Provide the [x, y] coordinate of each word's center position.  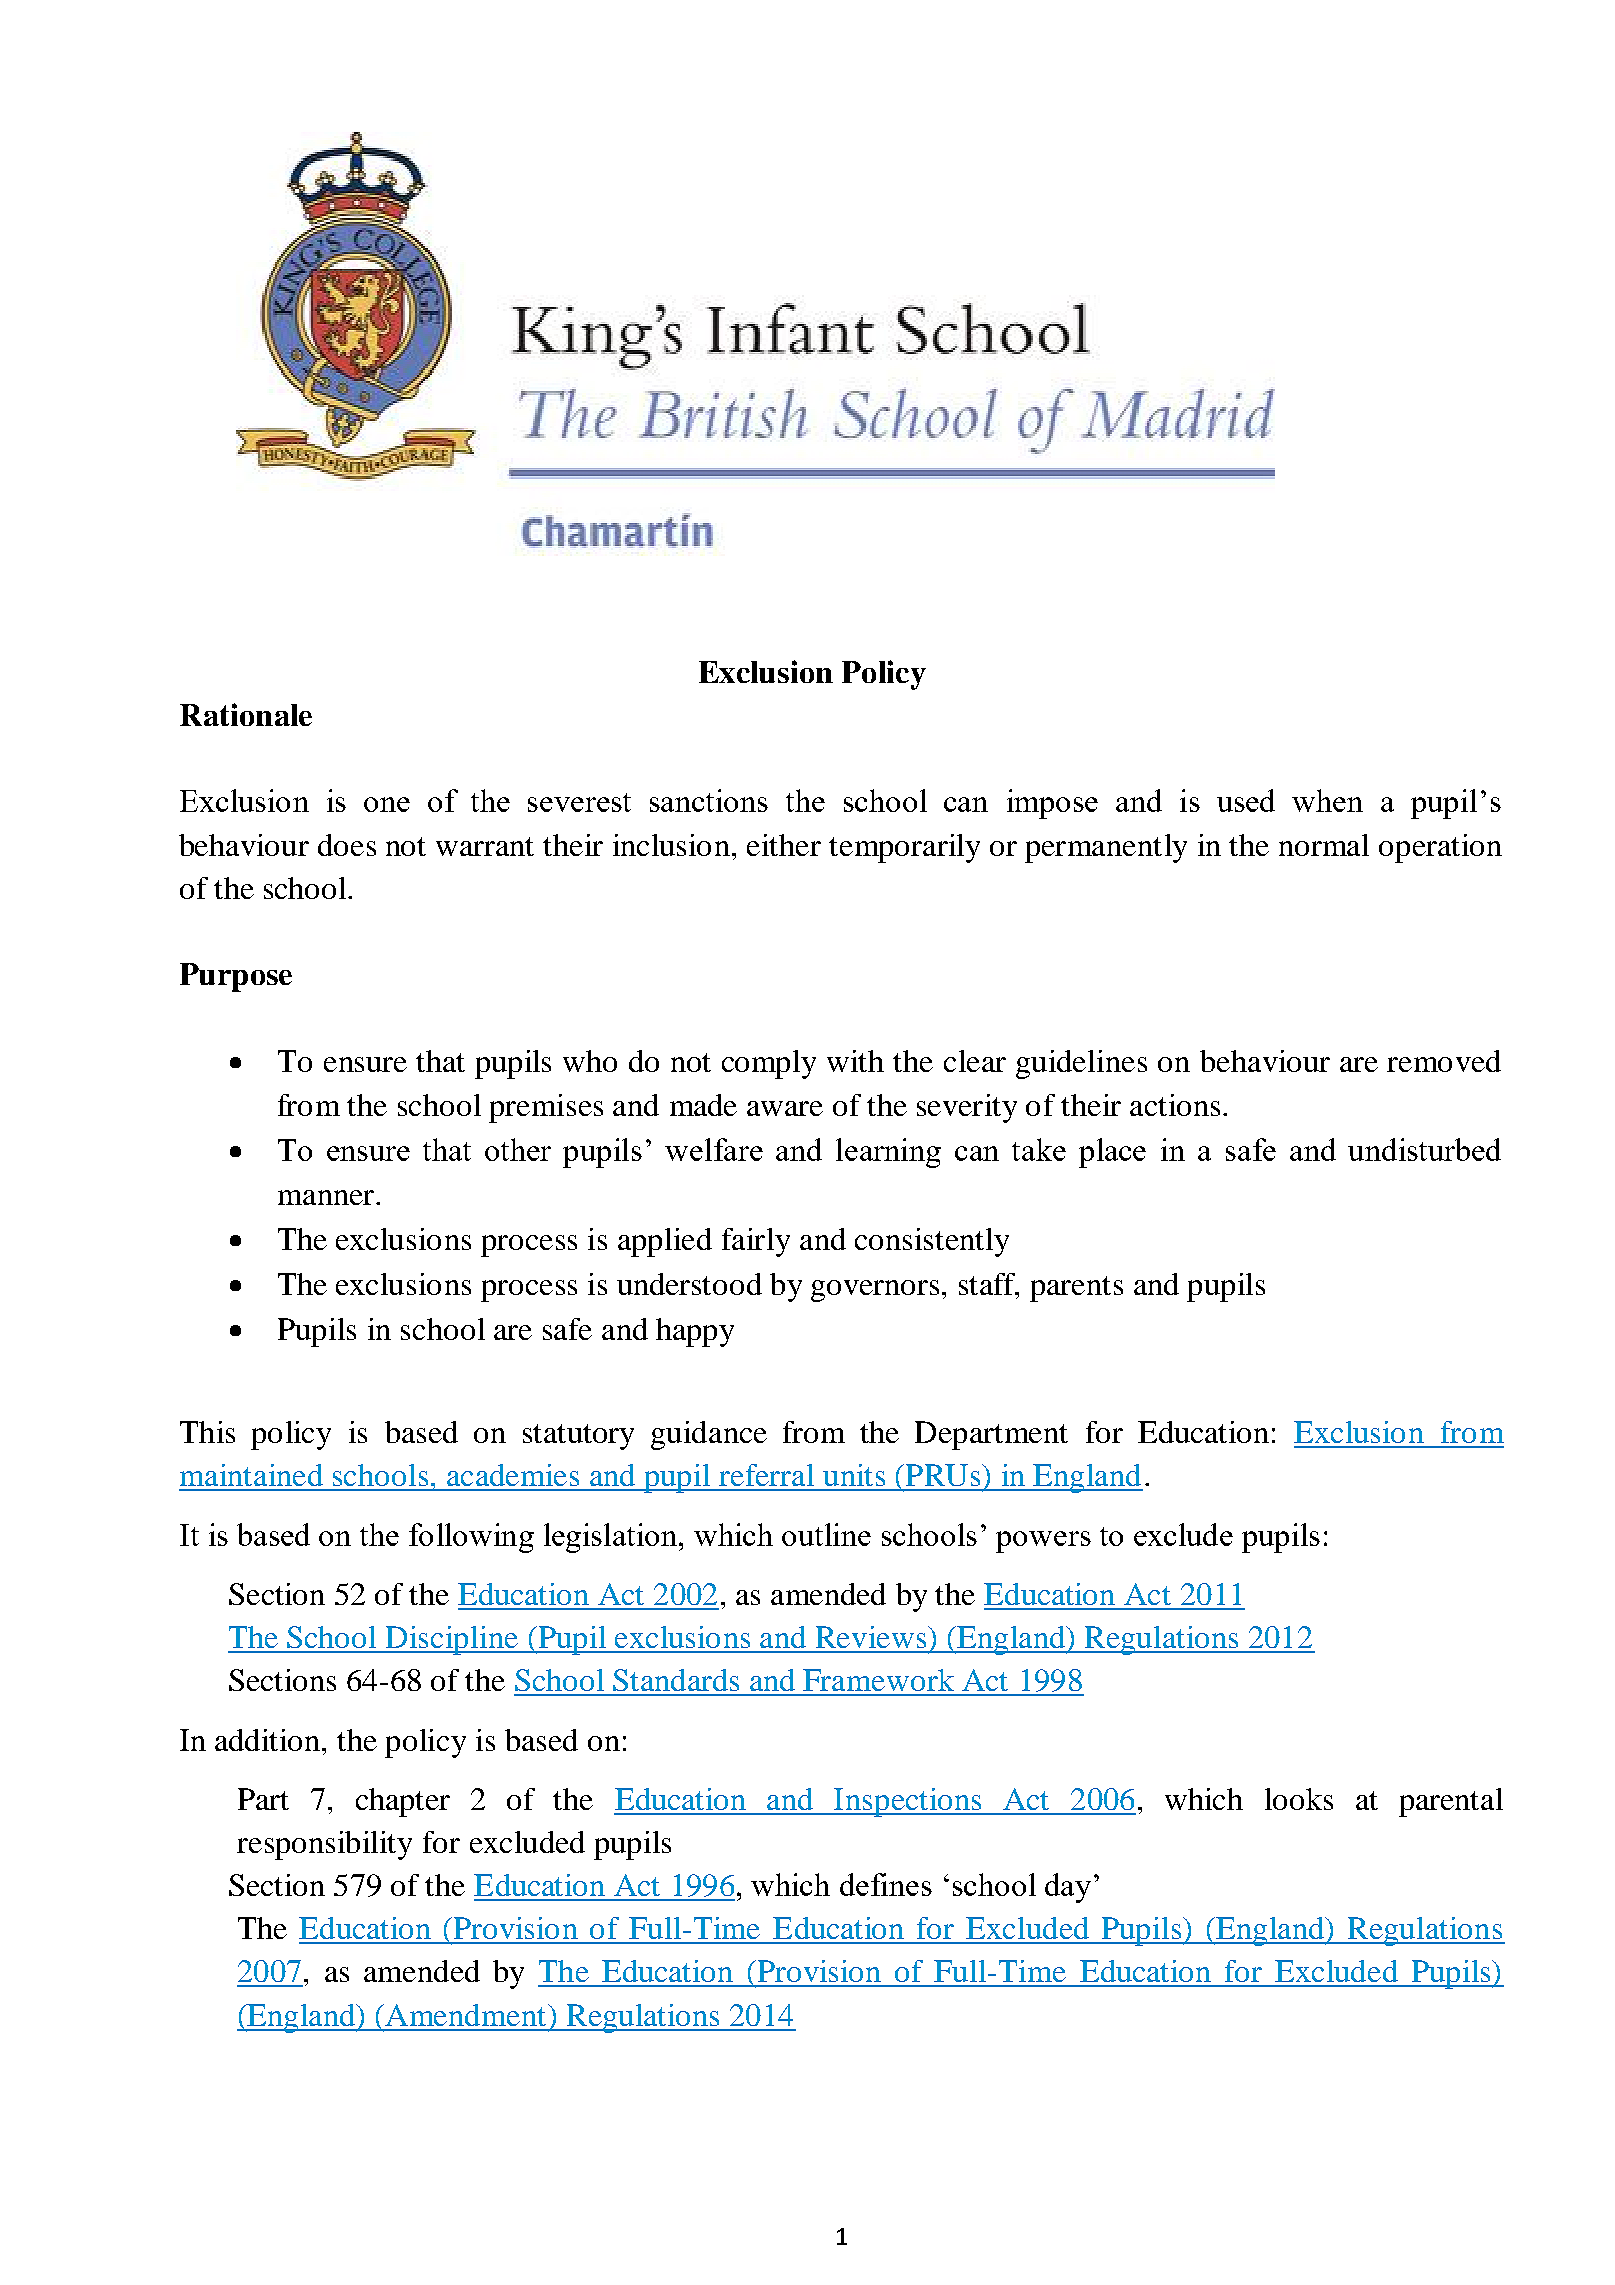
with [855, 1061]
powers [1043, 1542]
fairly [756, 1242]
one [387, 804]
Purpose [236, 977]
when [1327, 800]
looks [1299, 1799]
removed [1444, 1061]
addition [269, 1740]
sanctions [709, 800]
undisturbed [1424, 1149]
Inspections [908, 1802]
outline [826, 1534]
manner [326, 1197]
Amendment [467, 2015]
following [471, 1538]
